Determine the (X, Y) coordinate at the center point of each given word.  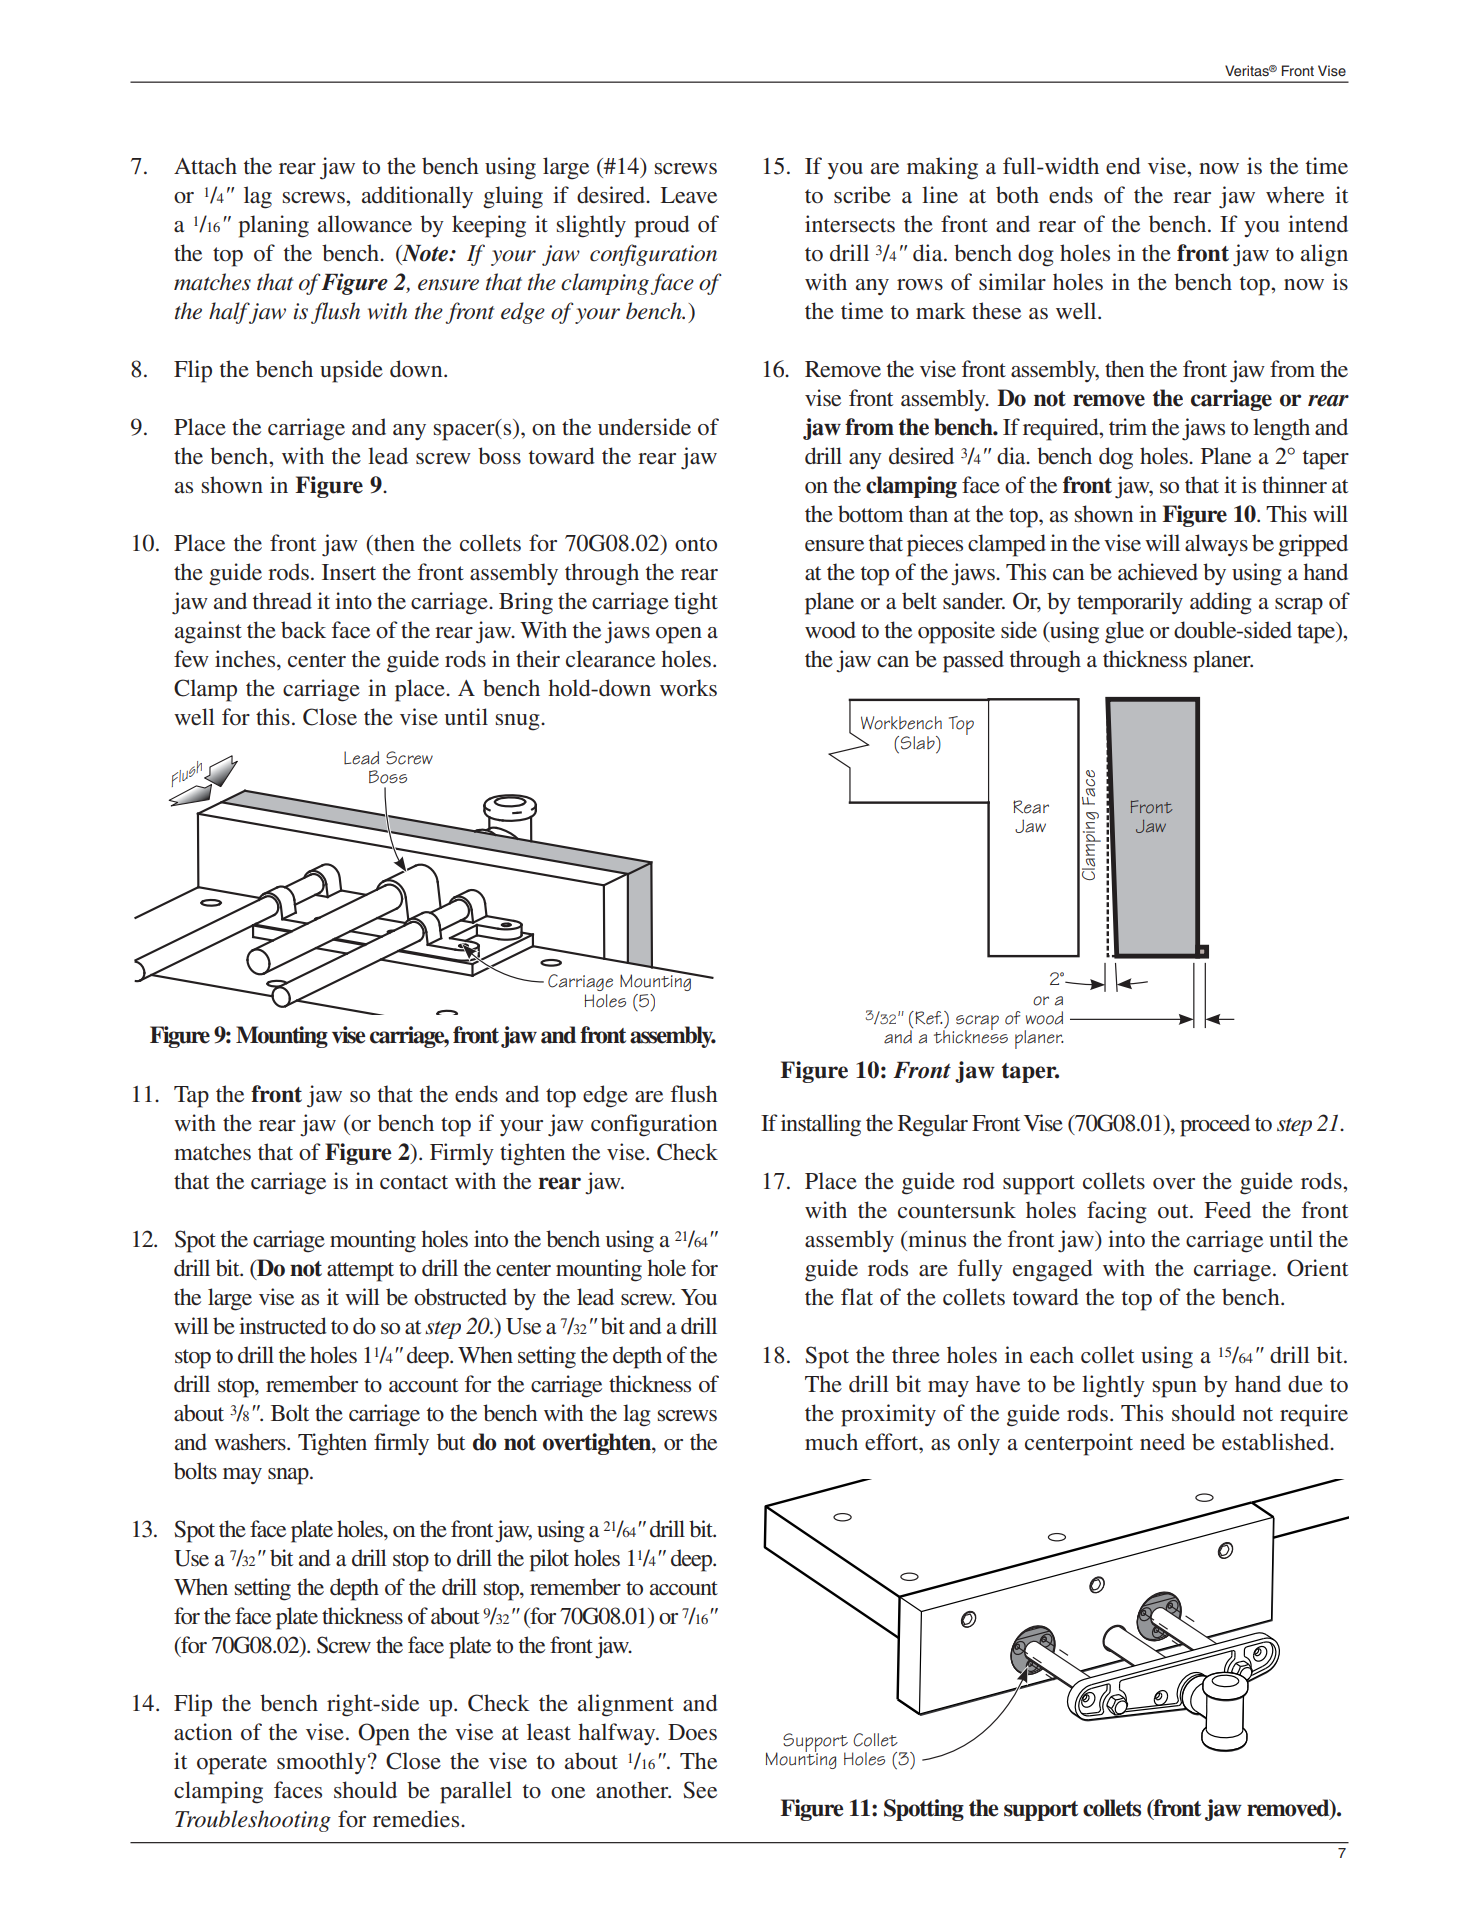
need (1162, 1442)
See (700, 1790)
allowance (365, 224)
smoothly (321, 1763)
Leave (689, 195)
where (1295, 195)
